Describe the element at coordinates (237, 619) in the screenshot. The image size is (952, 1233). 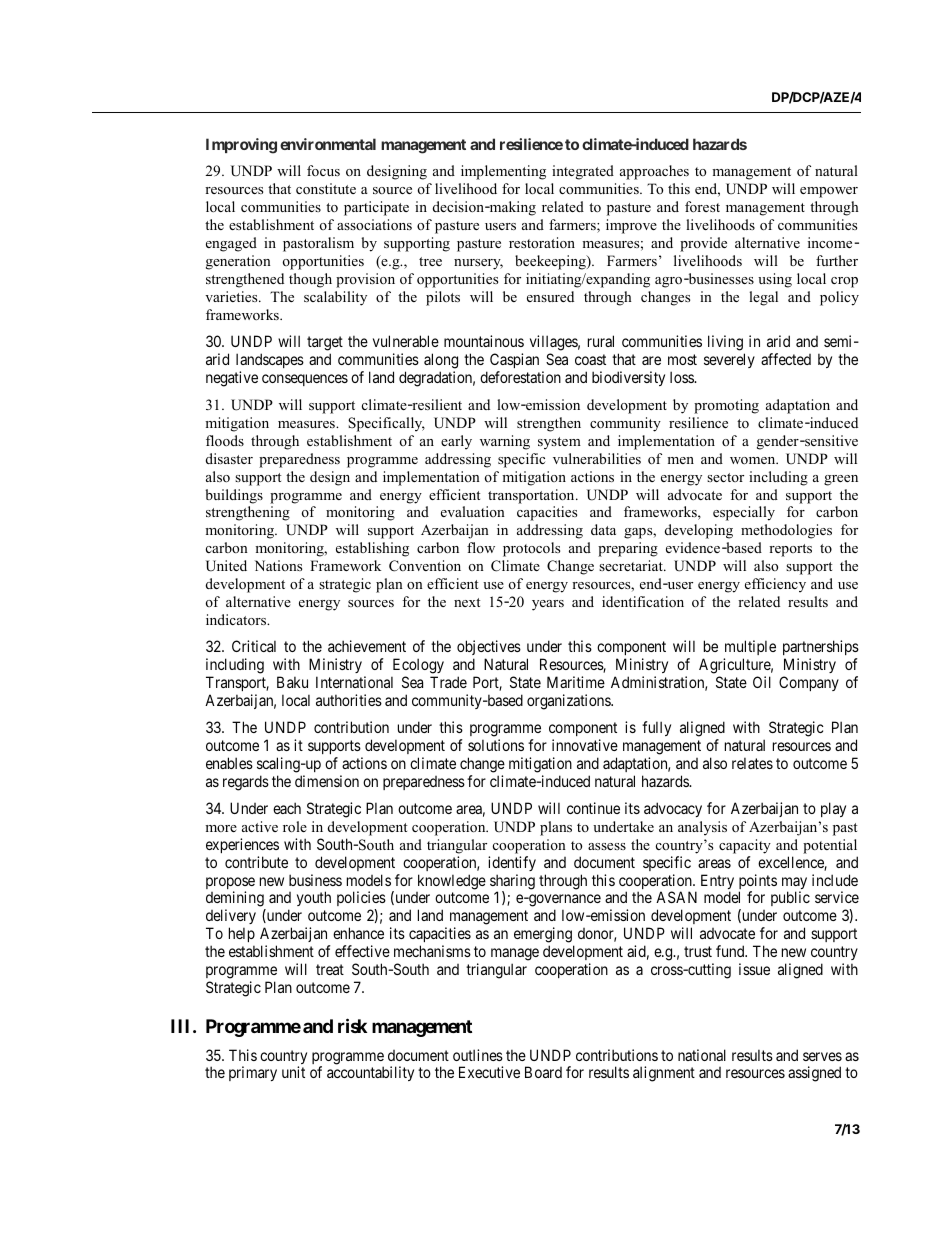
I see `indicators` at that location.
